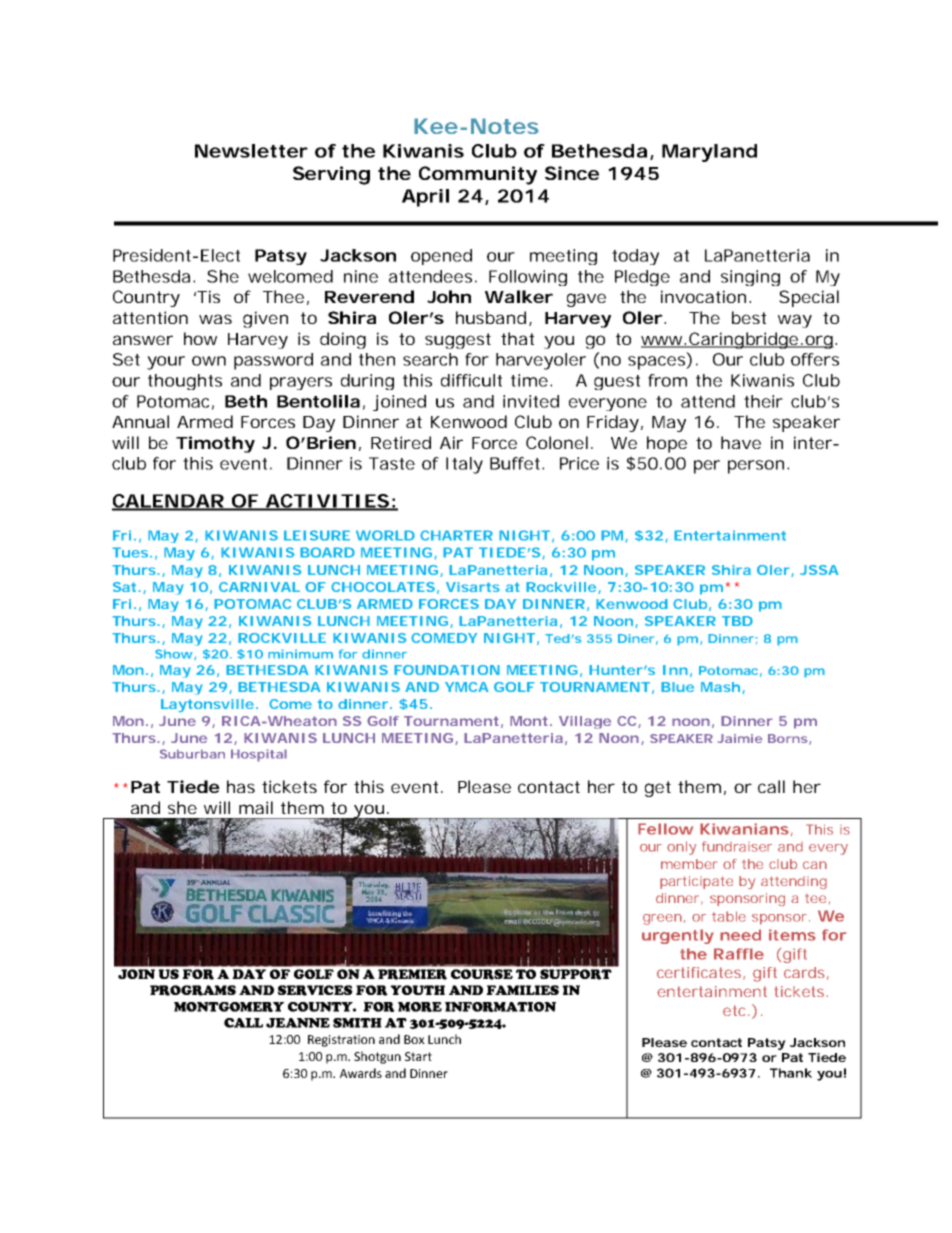  I want to click on CHOCOLATES, so click(383, 587).
